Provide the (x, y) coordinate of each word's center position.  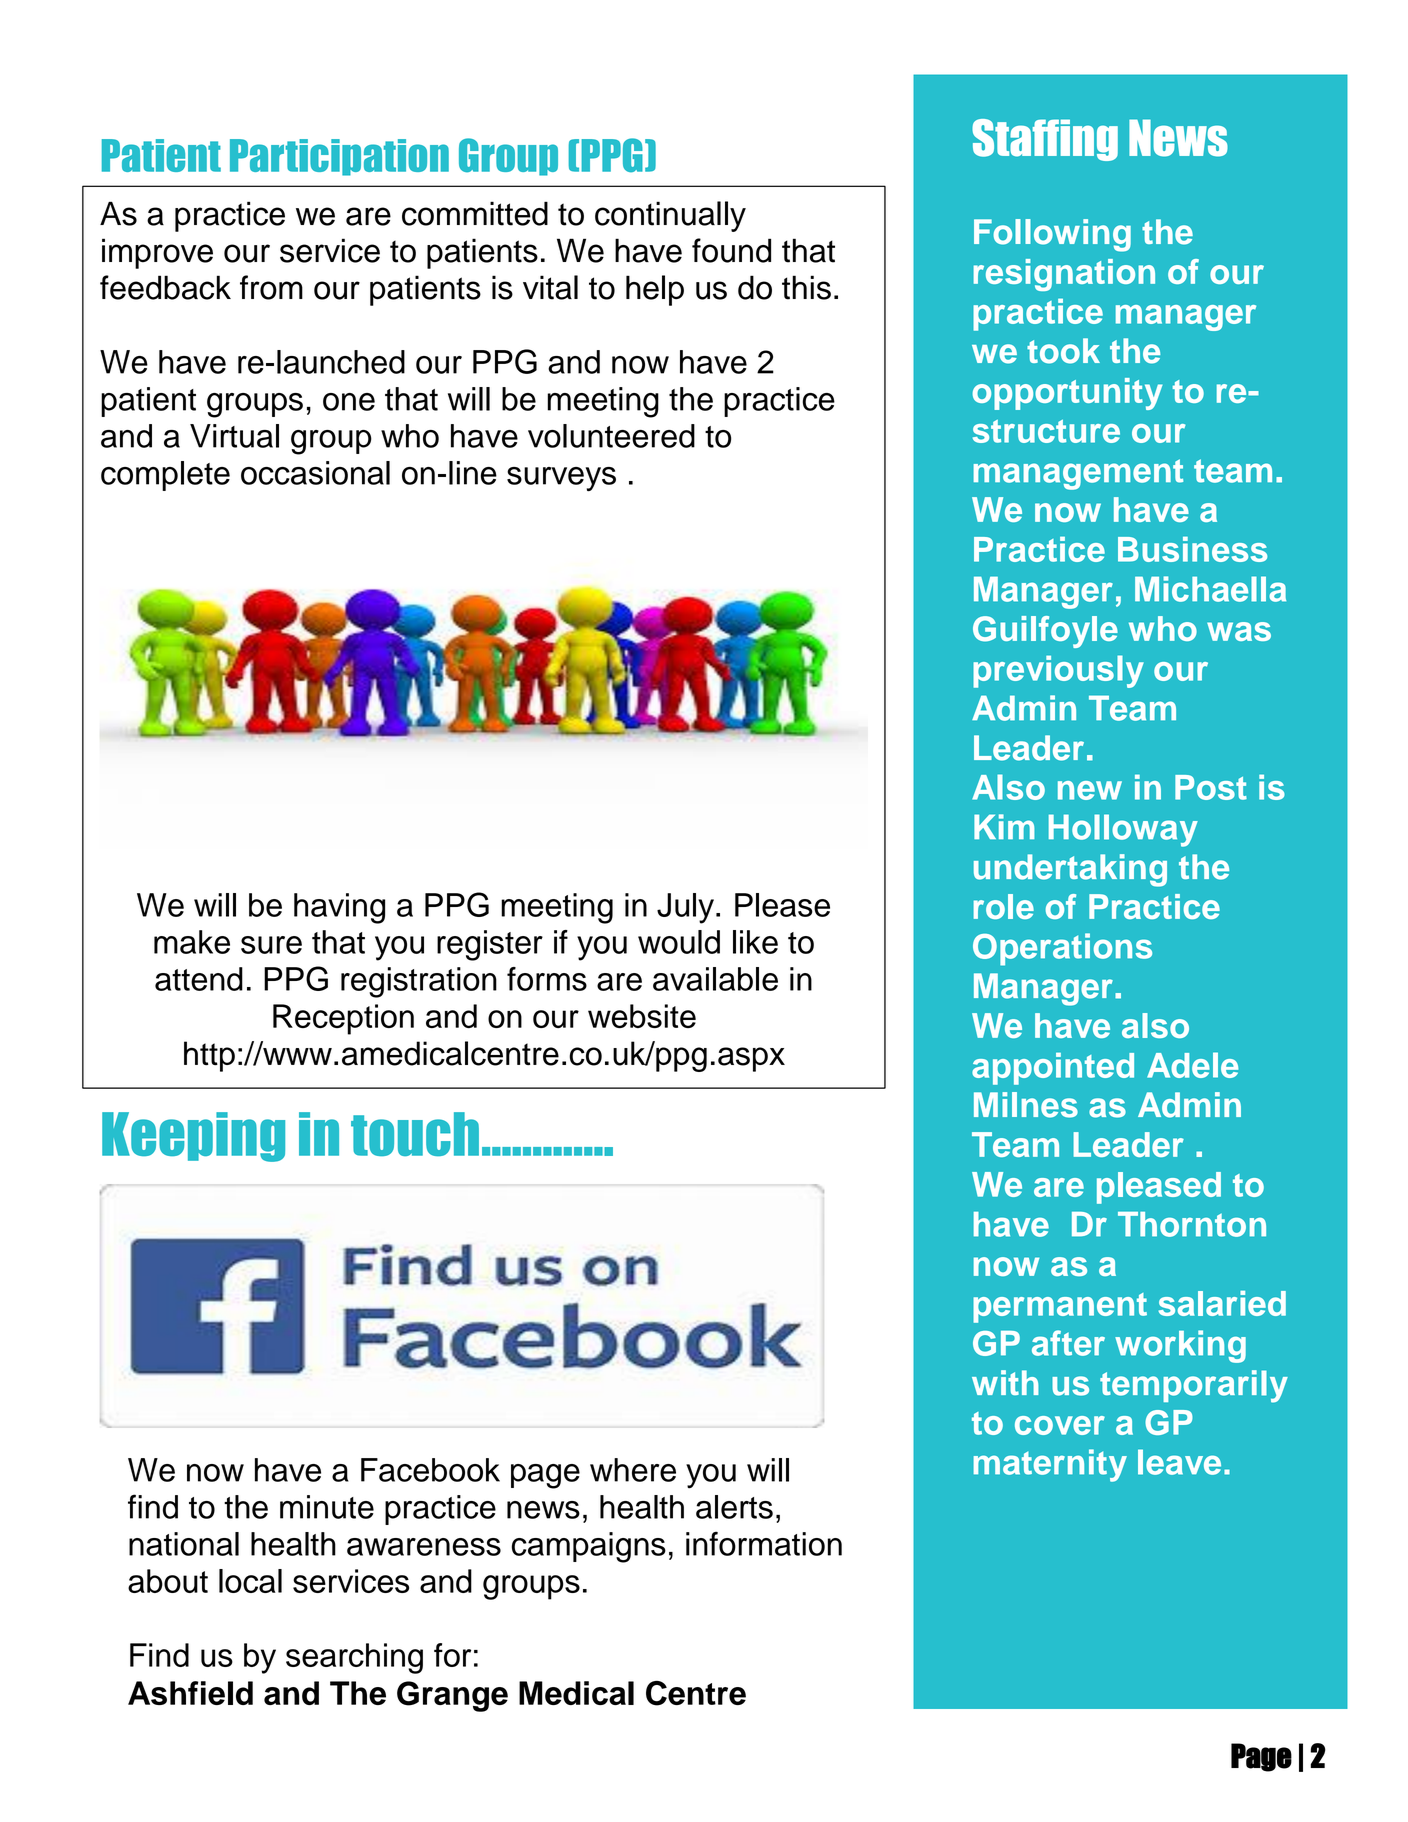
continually (670, 216)
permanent (1060, 1308)
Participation (339, 157)
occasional (315, 473)
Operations (1062, 949)
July (685, 908)
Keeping (193, 1137)
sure (271, 945)
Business (1192, 549)
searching (354, 1658)
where (633, 1470)
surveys (561, 479)
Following (1052, 235)
